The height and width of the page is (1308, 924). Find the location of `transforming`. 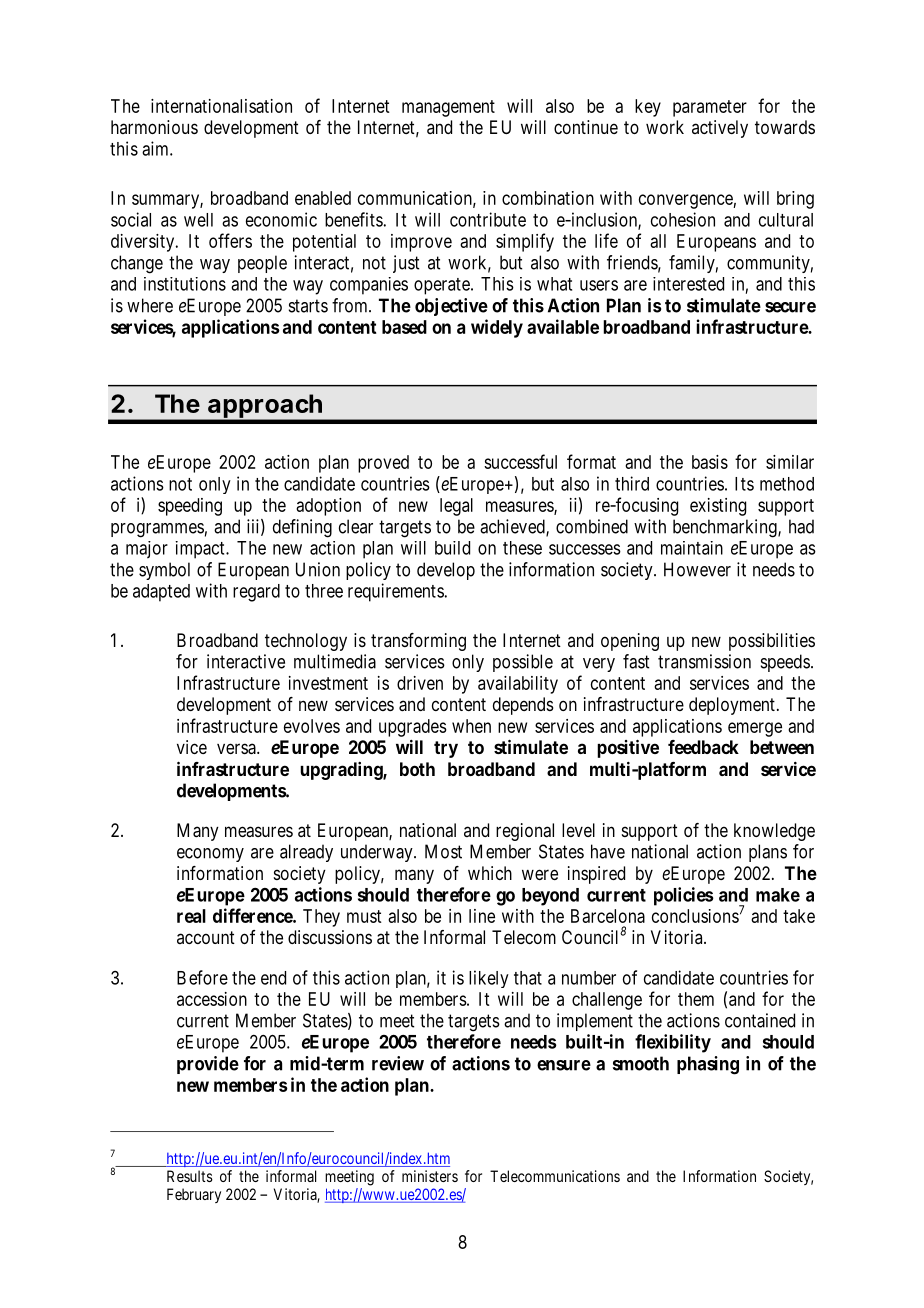

transforming is located at coordinates (418, 642).
